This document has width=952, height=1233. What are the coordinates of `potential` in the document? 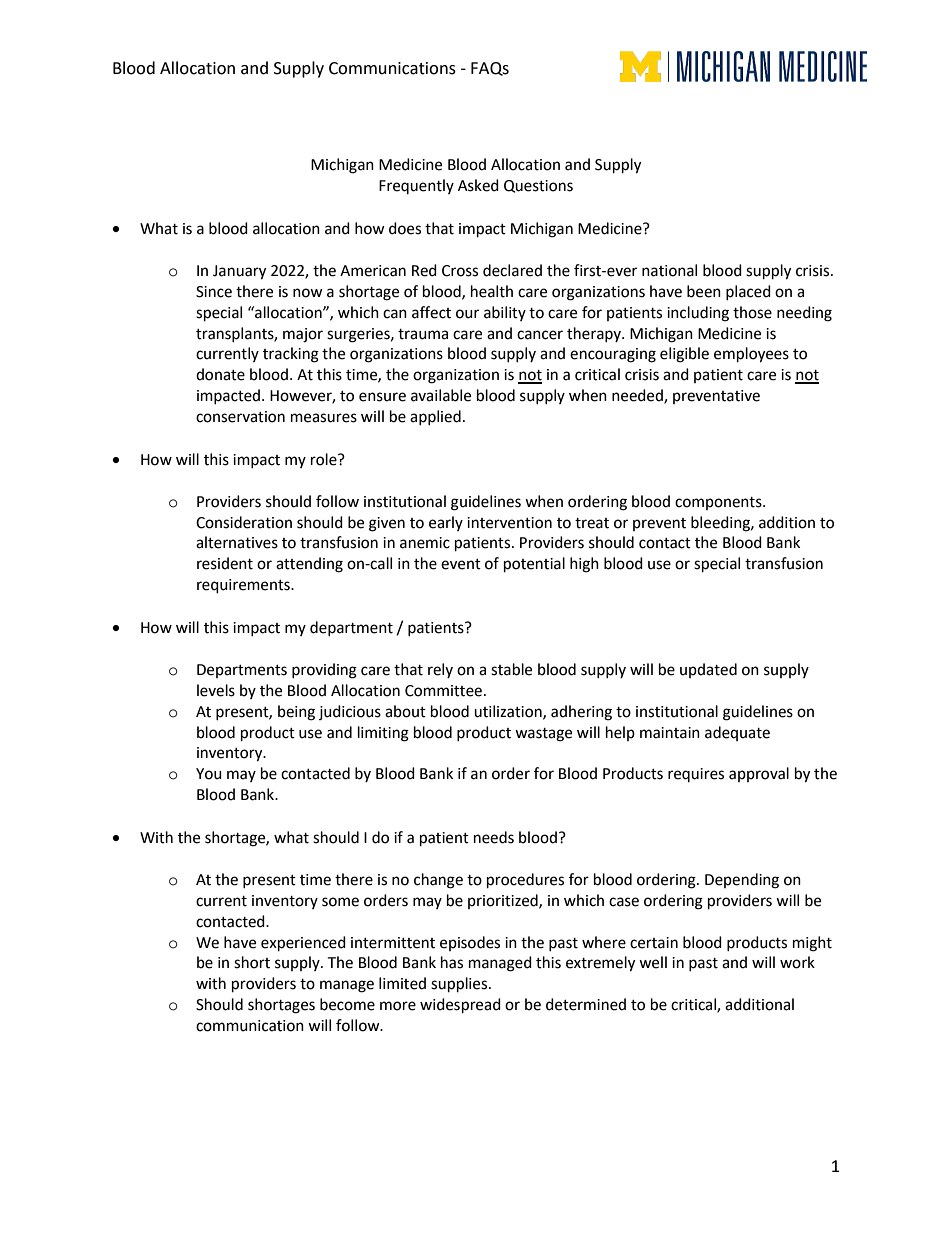 It's located at (534, 565).
